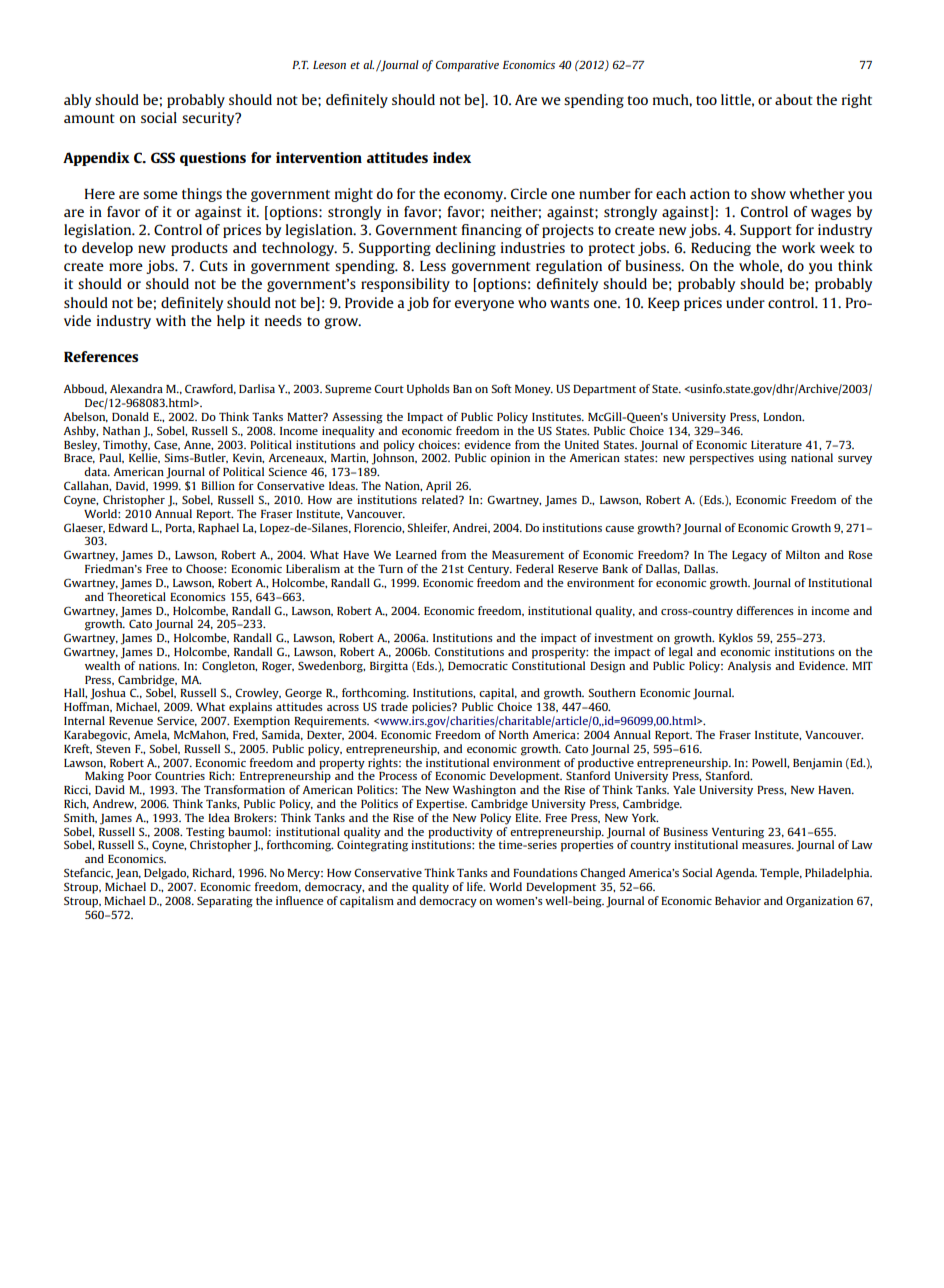 This document has height=1288, width=944. I want to click on Agenda, so click(736, 874).
